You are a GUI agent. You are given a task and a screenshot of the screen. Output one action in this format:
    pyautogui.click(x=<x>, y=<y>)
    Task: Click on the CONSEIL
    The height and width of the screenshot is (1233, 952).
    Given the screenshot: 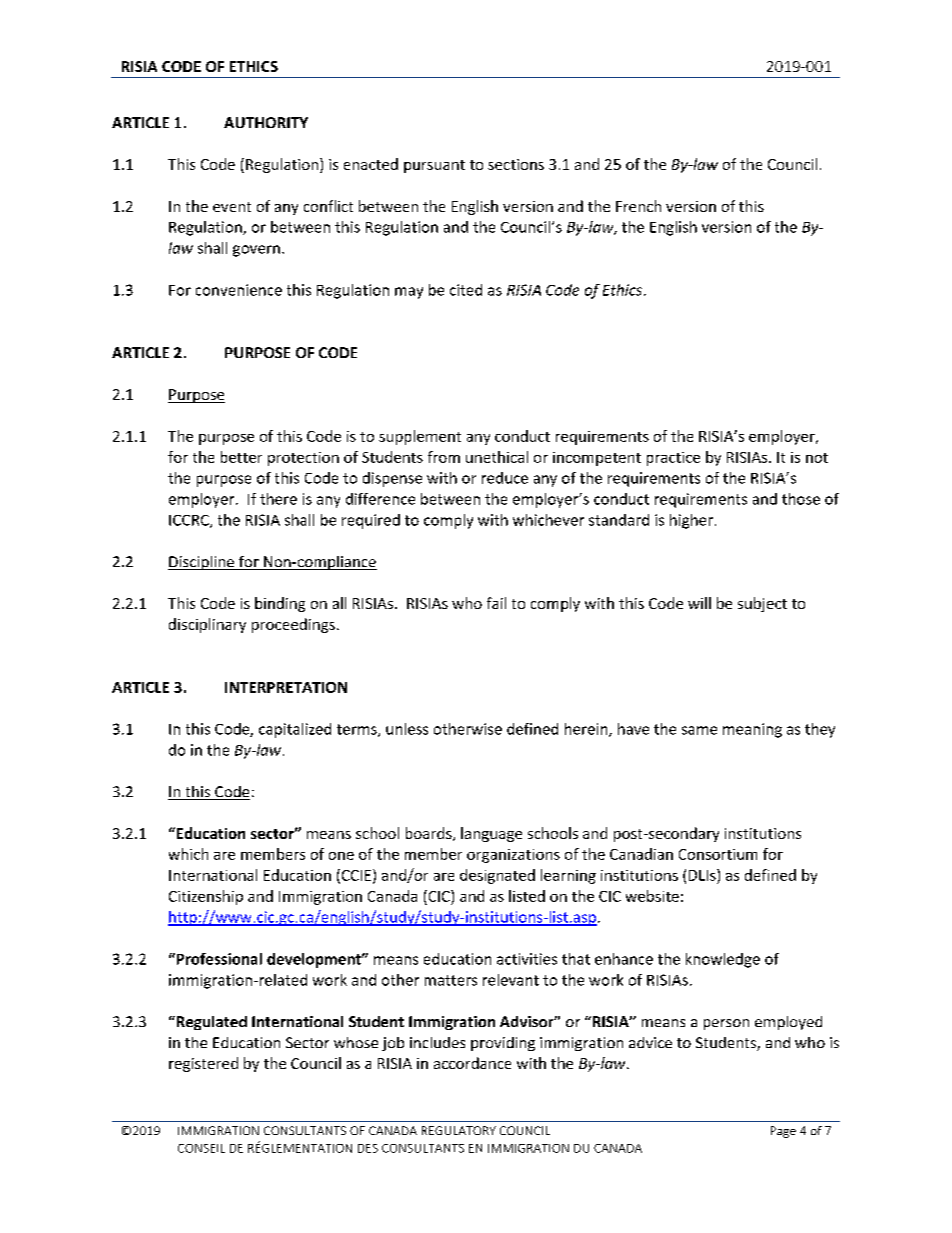 What is the action you would take?
    pyautogui.click(x=201, y=1148)
